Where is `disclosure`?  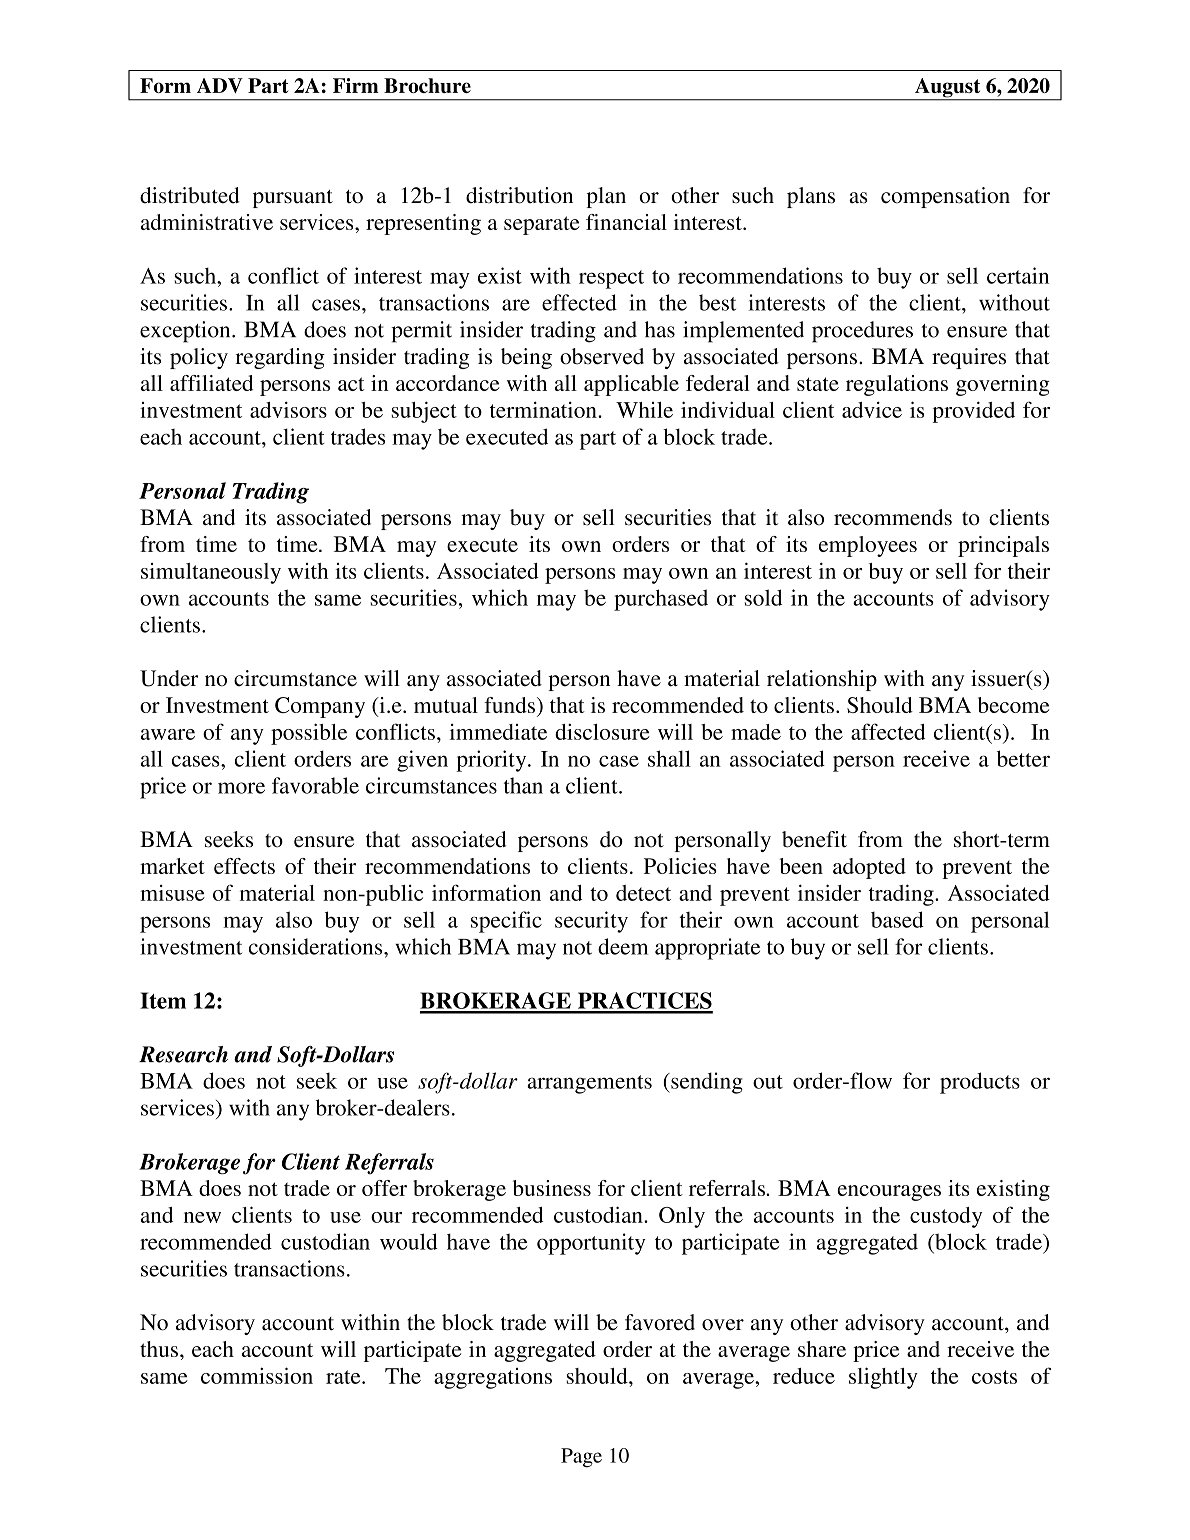 disclosure is located at coordinates (602, 731).
